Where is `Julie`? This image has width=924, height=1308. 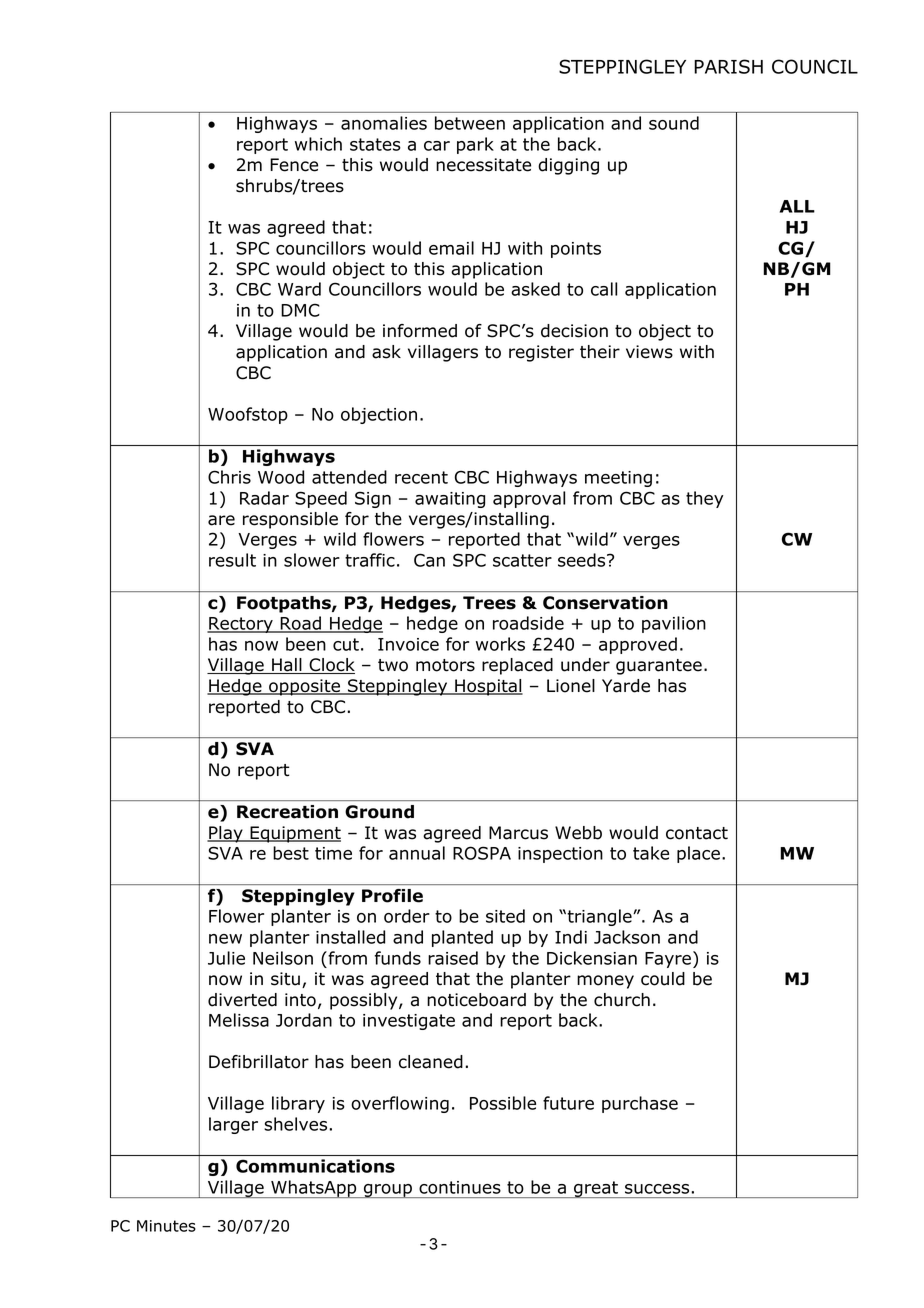 Julie is located at coordinates (226, 958).
